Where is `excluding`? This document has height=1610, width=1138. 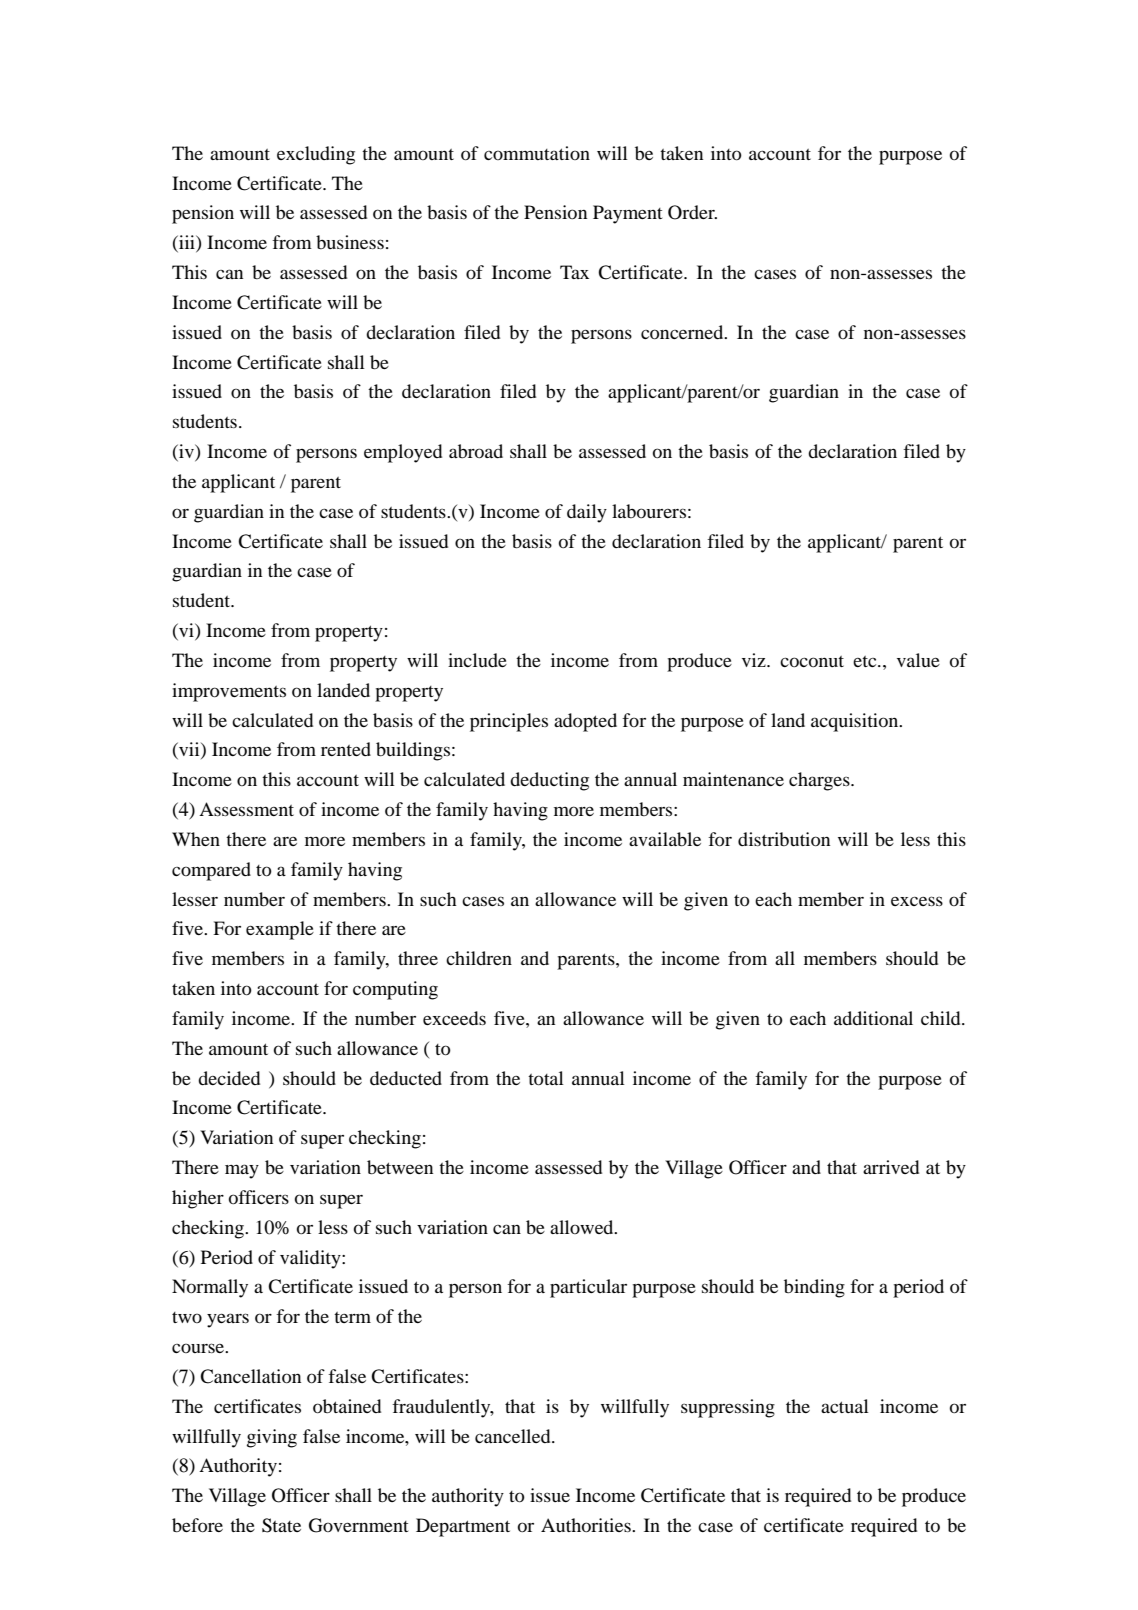
excluding is located at coordinates (316, 155).
